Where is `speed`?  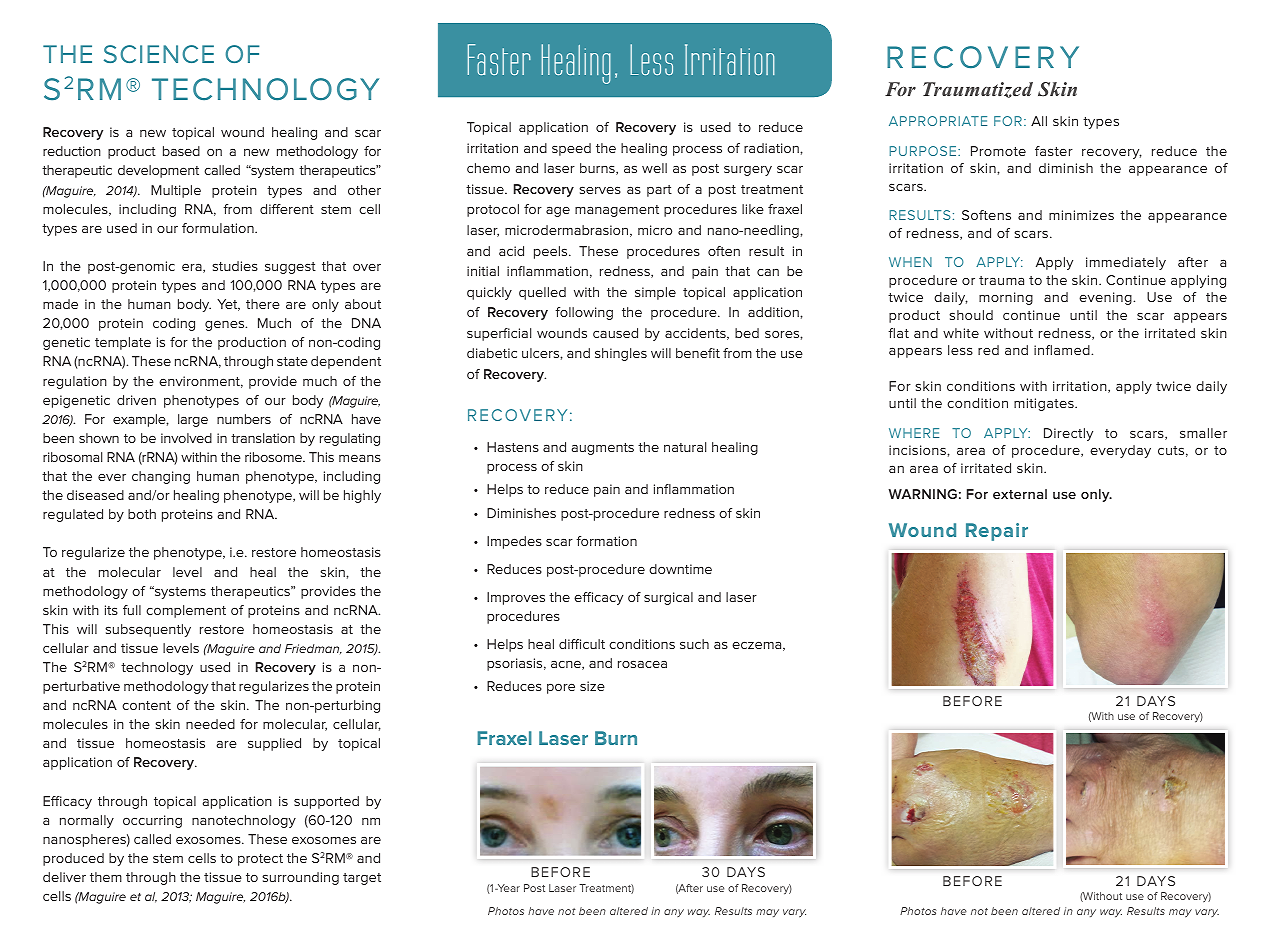 speed is located at coordinates (571, 149).
